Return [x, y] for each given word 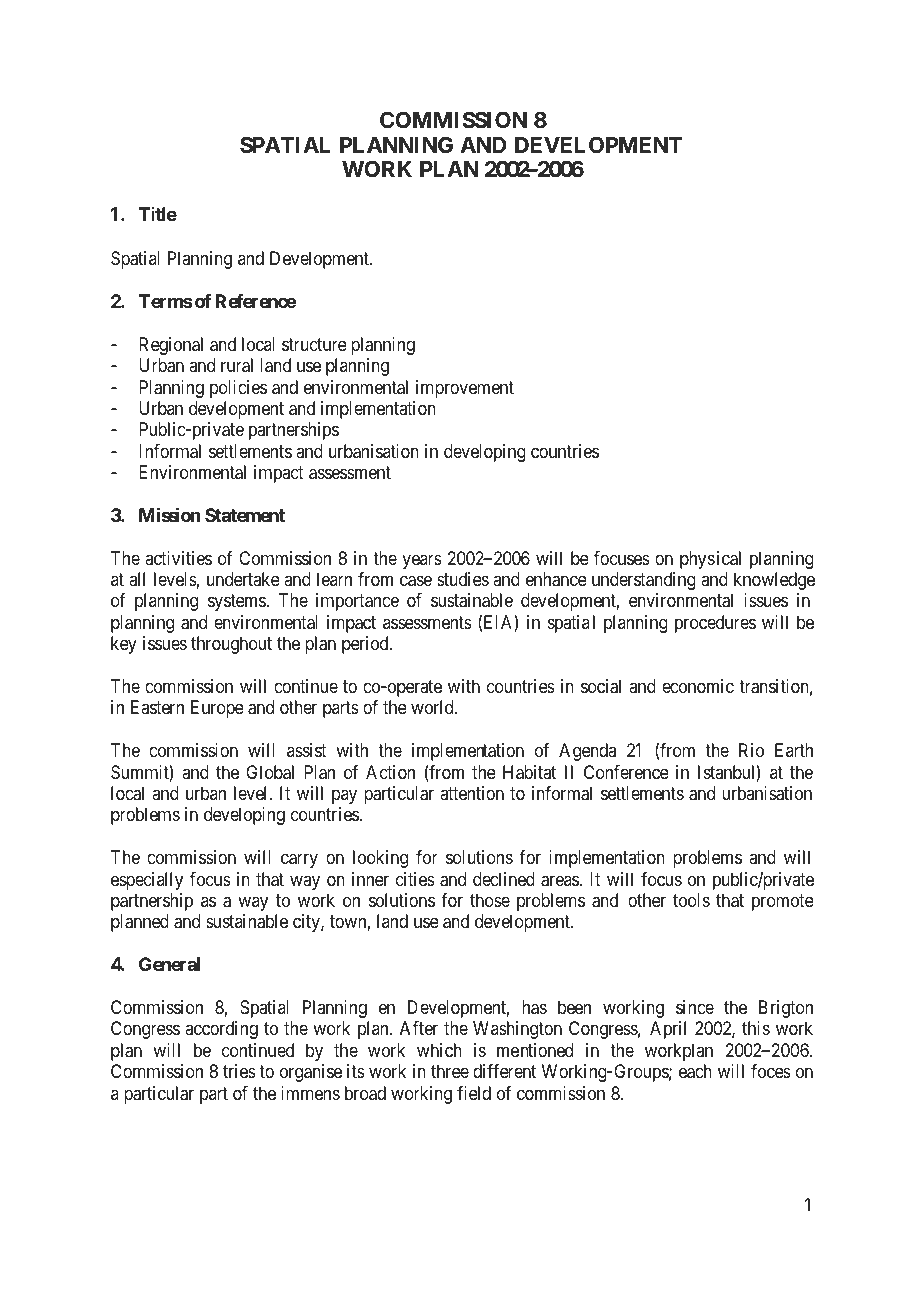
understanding [644, 581]
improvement [465, 389]
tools [691, 900]
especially [147, 881]
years [422, 561]
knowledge [774, 581]
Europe [217, 709]
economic [698, 686]
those [490, 900]
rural [237, 365]
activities [178, 558]
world [433, 707]
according [221, 1030]
